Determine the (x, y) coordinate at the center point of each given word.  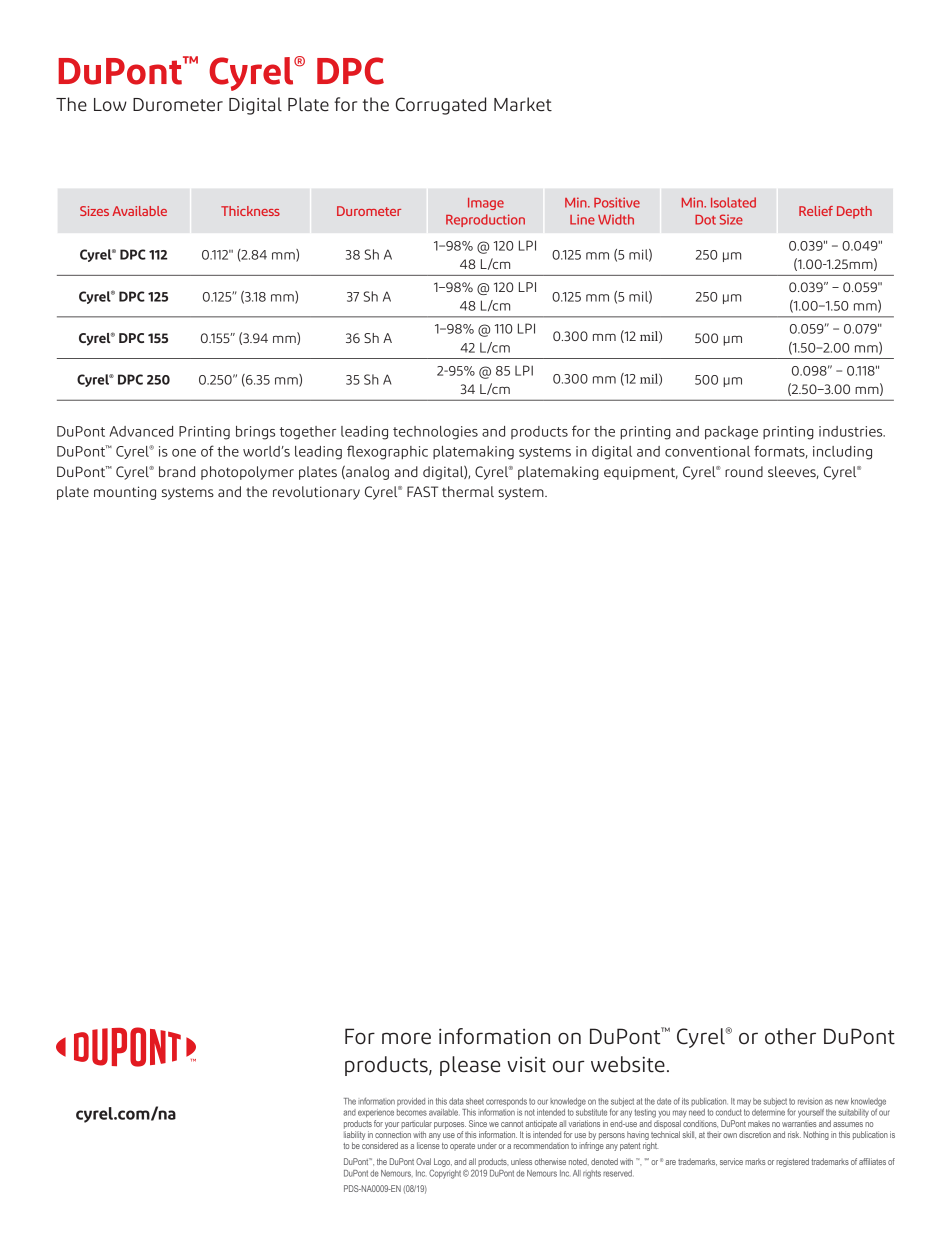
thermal (468, 491)
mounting (125, 493)
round (744, 471)
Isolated (733, 202)
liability (354, 1135)
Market (523, 104)
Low (110, 104)
